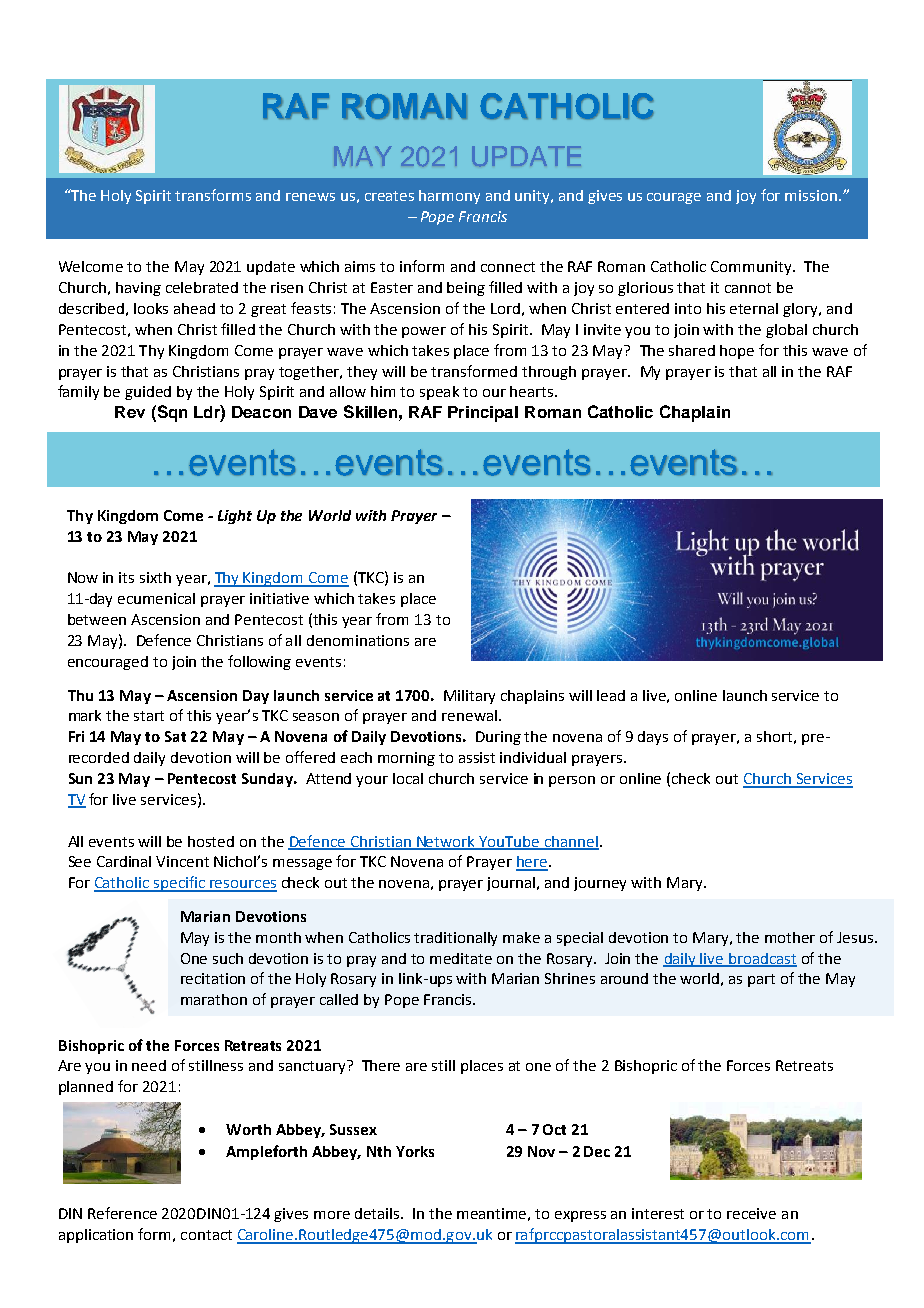 The image size is (924, 1308). What do you see at coordinates (449, 197) in the screenshot?
I see `harmony` at bounding box center [449, 197].
